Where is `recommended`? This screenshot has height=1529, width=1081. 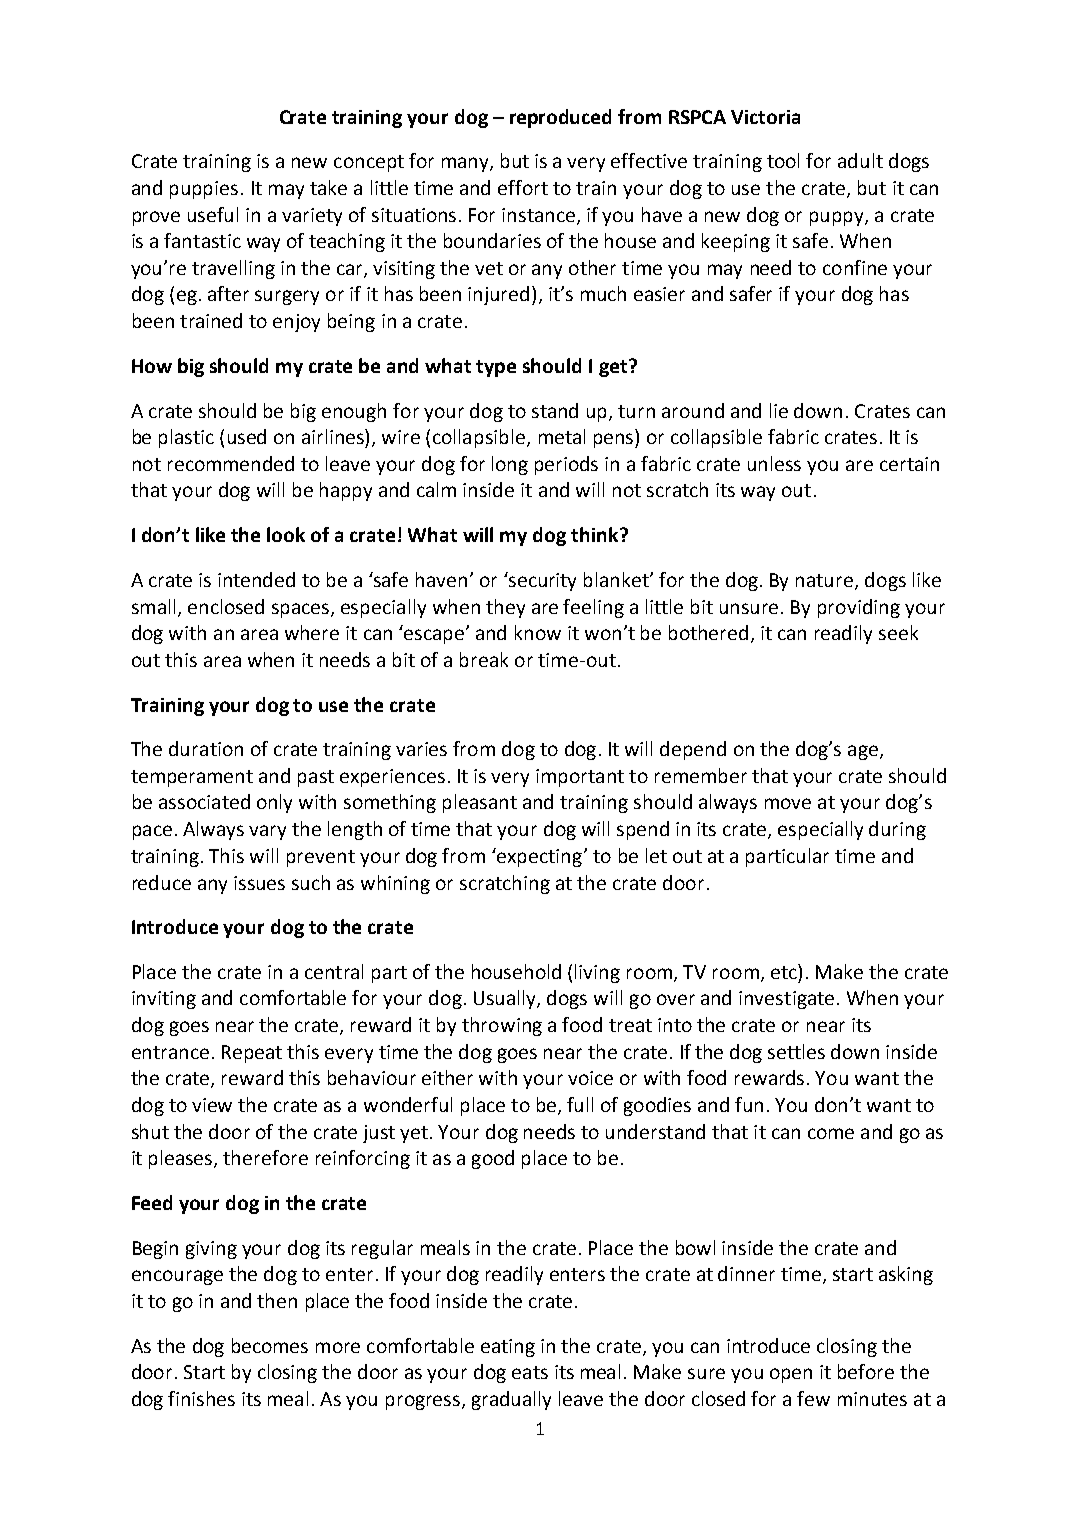 recommended is located at coordinates (231, 463).
